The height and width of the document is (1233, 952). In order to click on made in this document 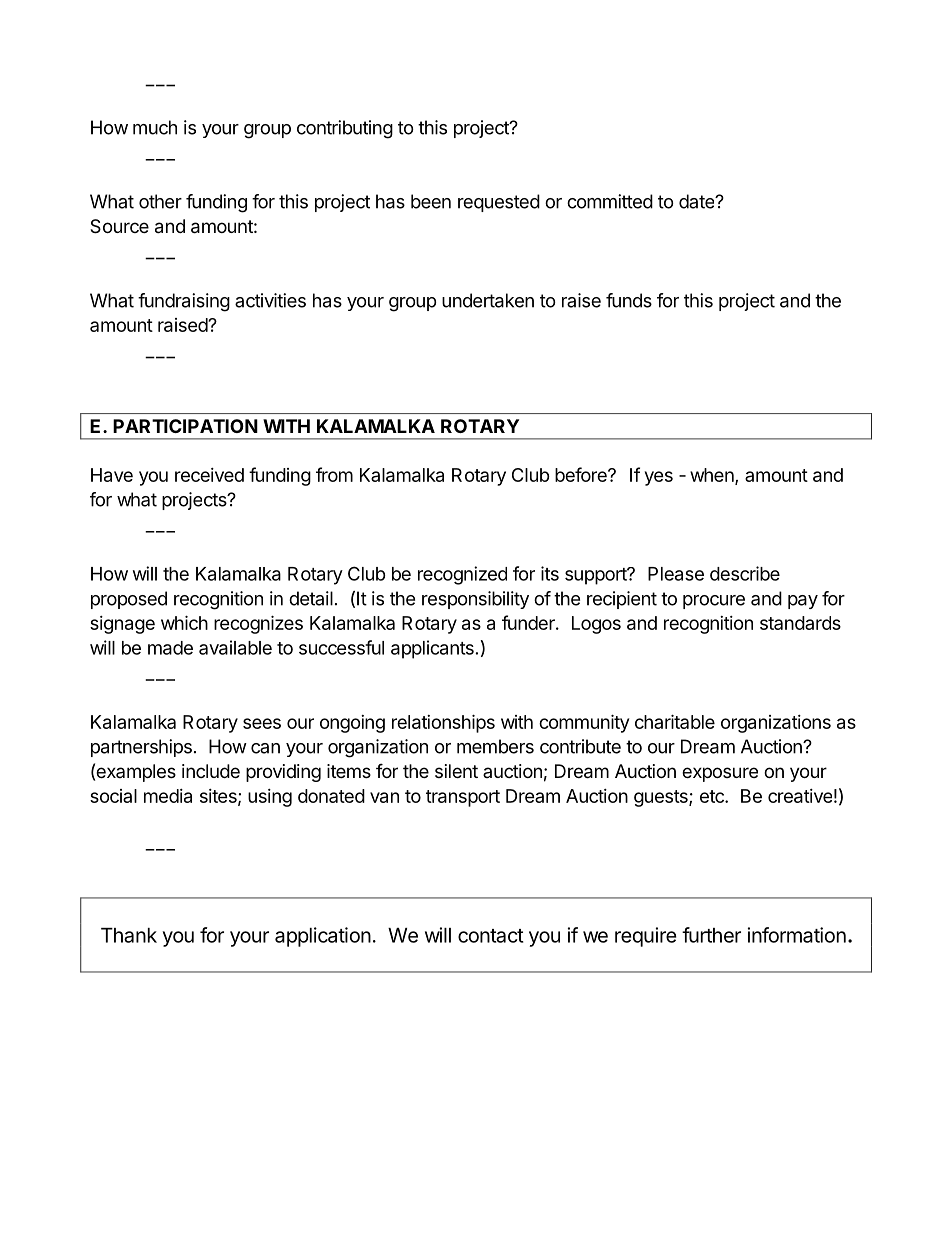, I will do `click(170, 648)`.
